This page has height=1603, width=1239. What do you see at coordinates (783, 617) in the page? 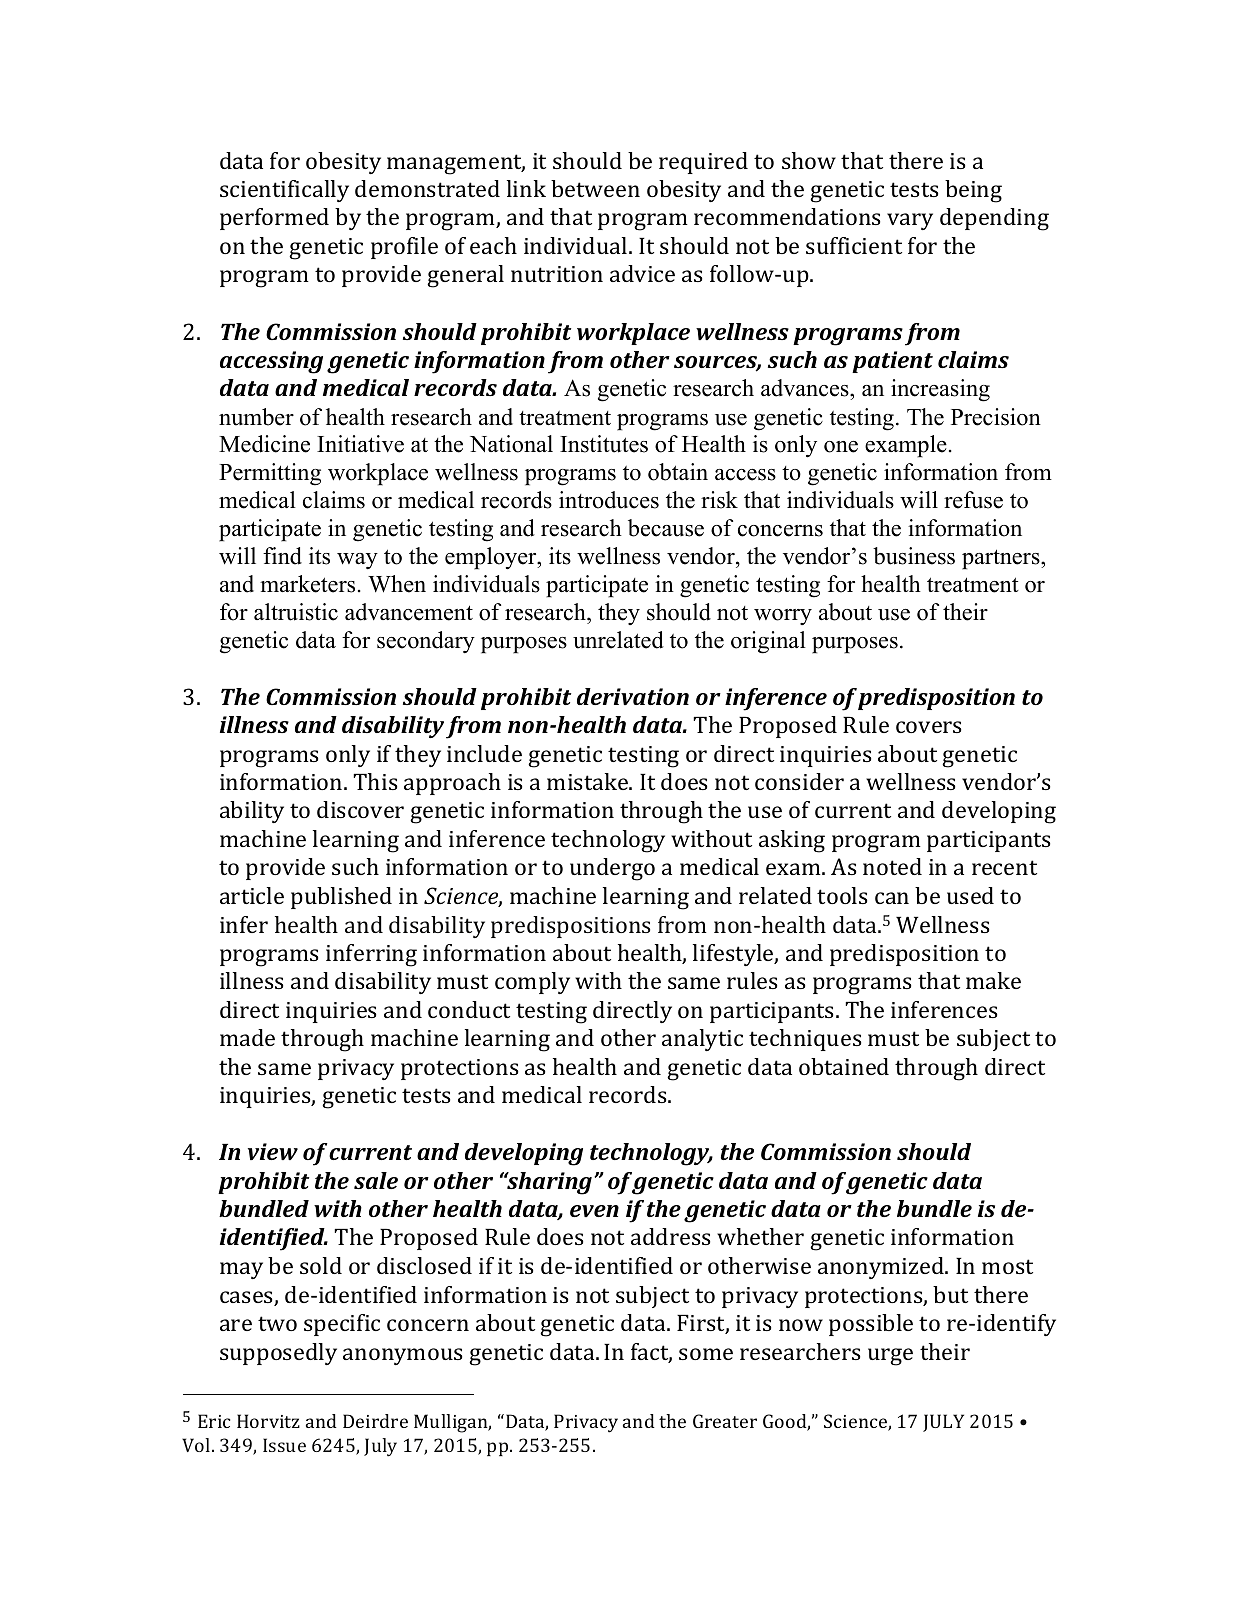
I see `worry` at bounding box center [783, 617].
